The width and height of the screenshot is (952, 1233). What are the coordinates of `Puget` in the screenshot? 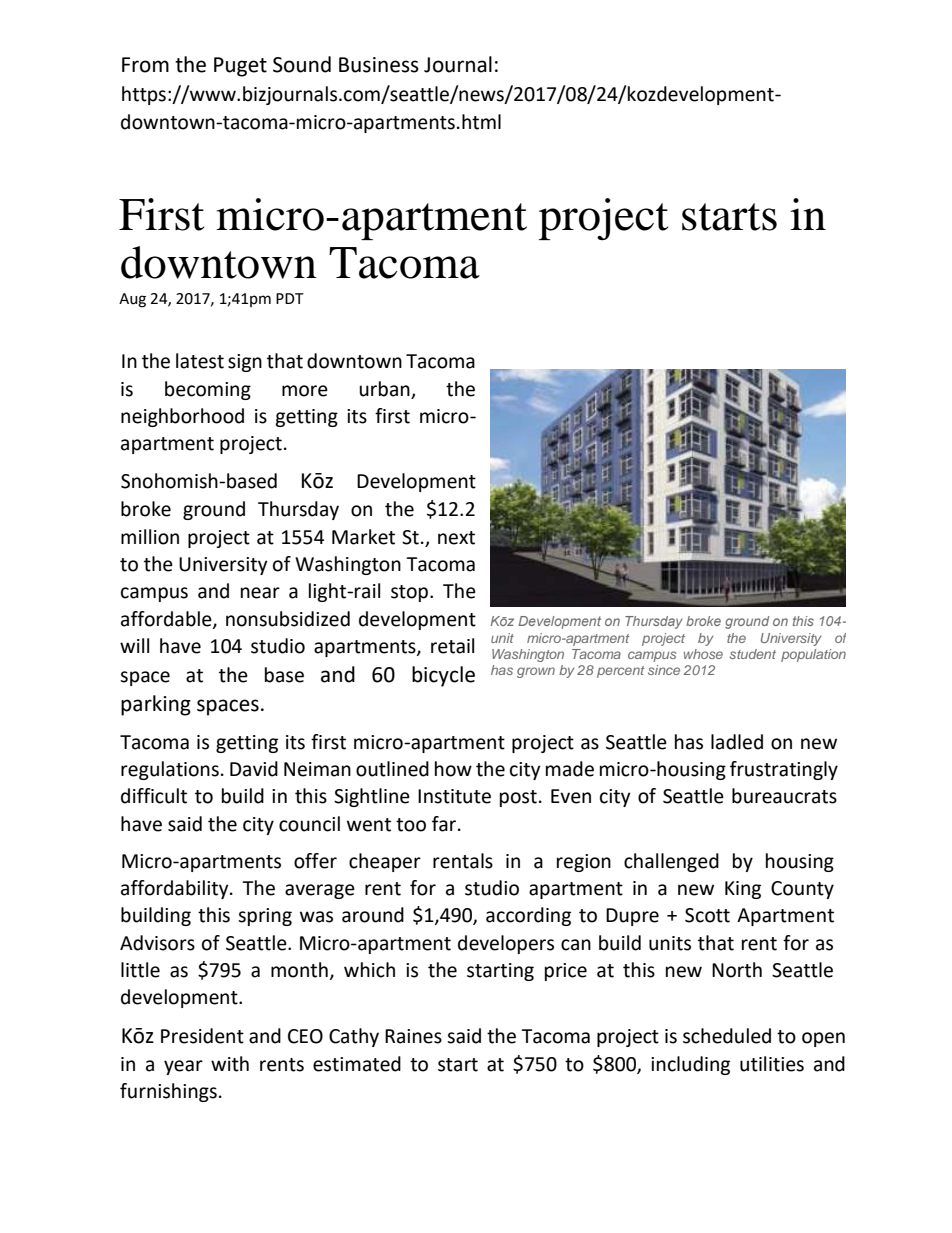 It's located at (240, 67).
